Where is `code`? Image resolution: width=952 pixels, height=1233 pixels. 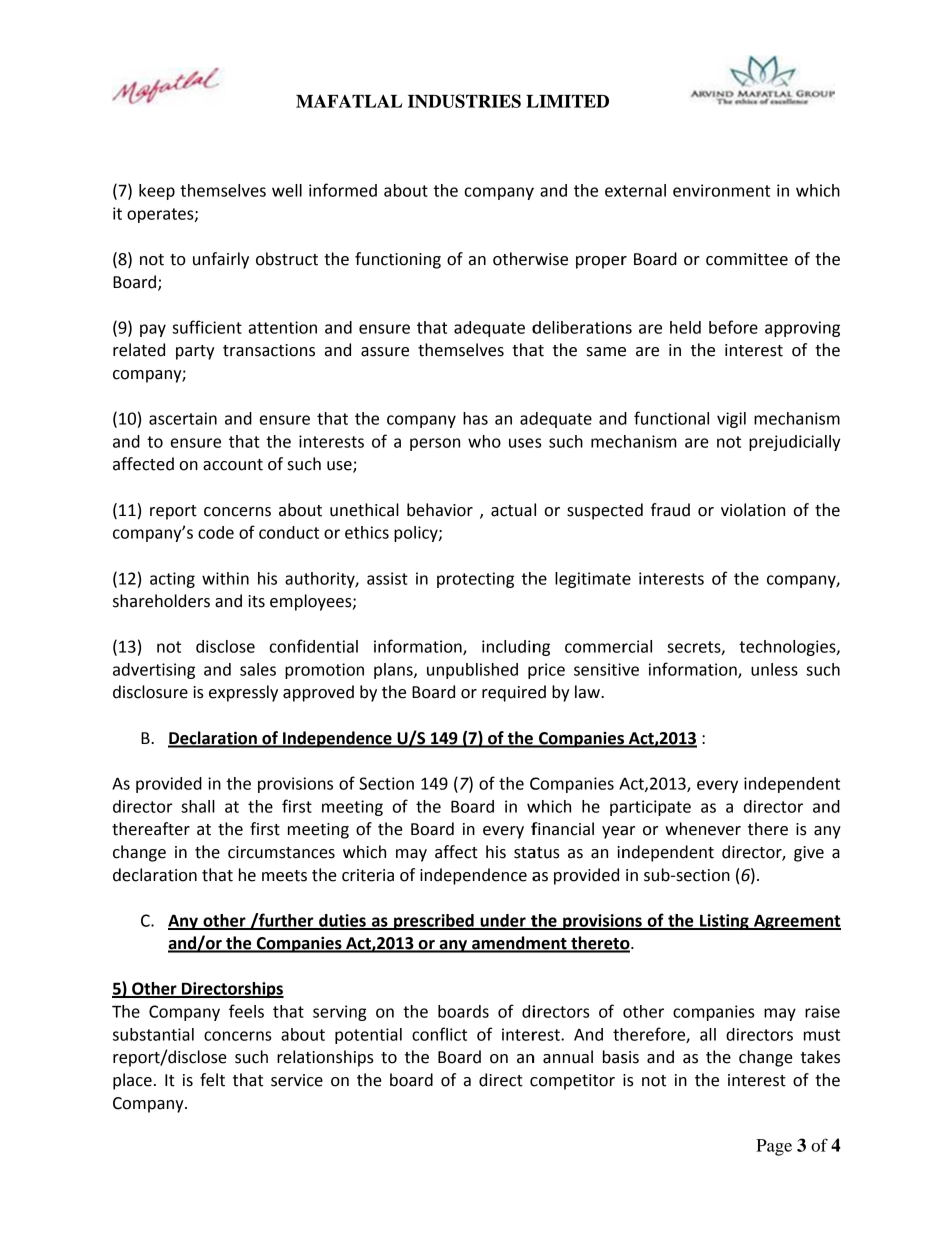 code is located at coordinates (216, 532).
